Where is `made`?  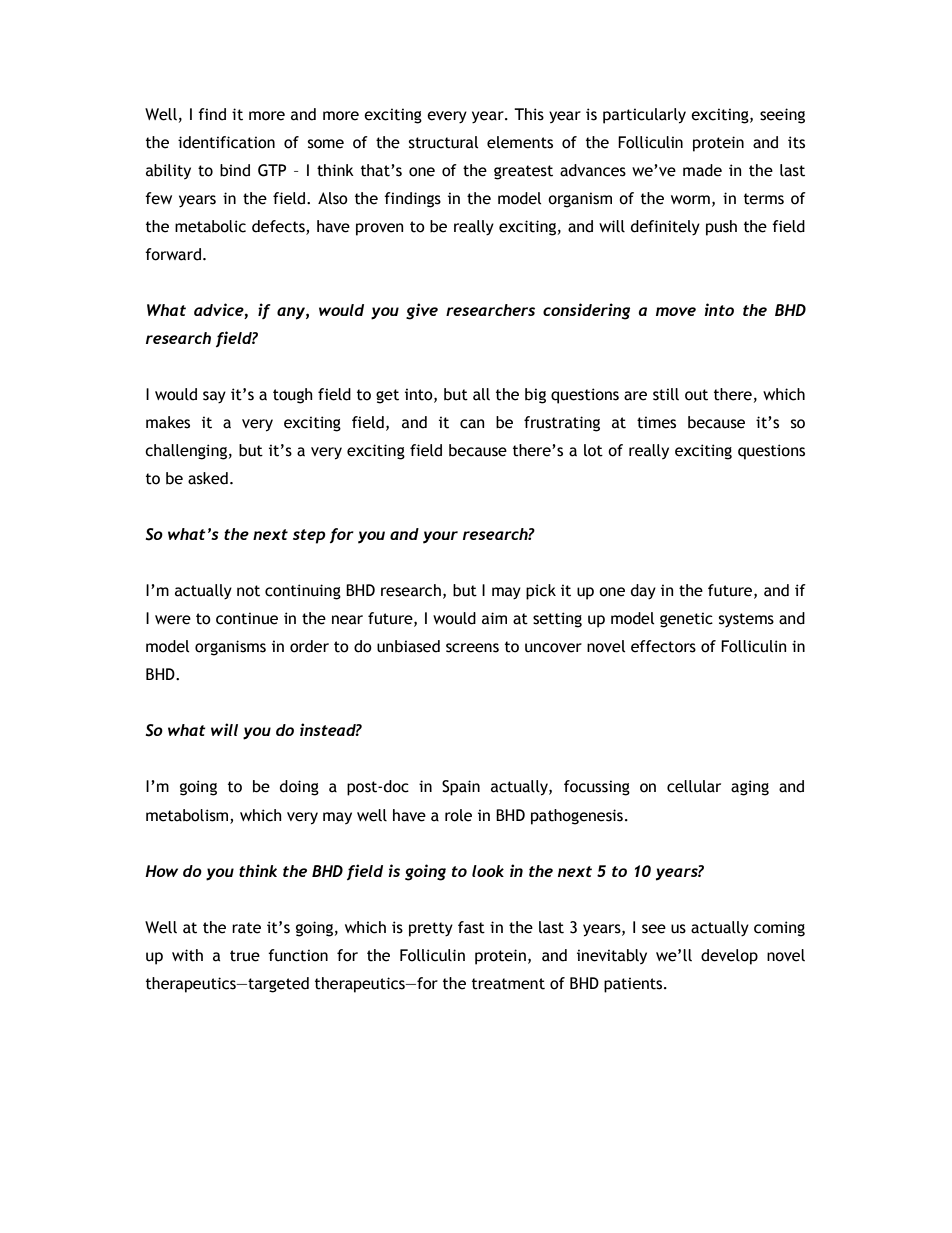 made is located at coordinates (702, 170).
